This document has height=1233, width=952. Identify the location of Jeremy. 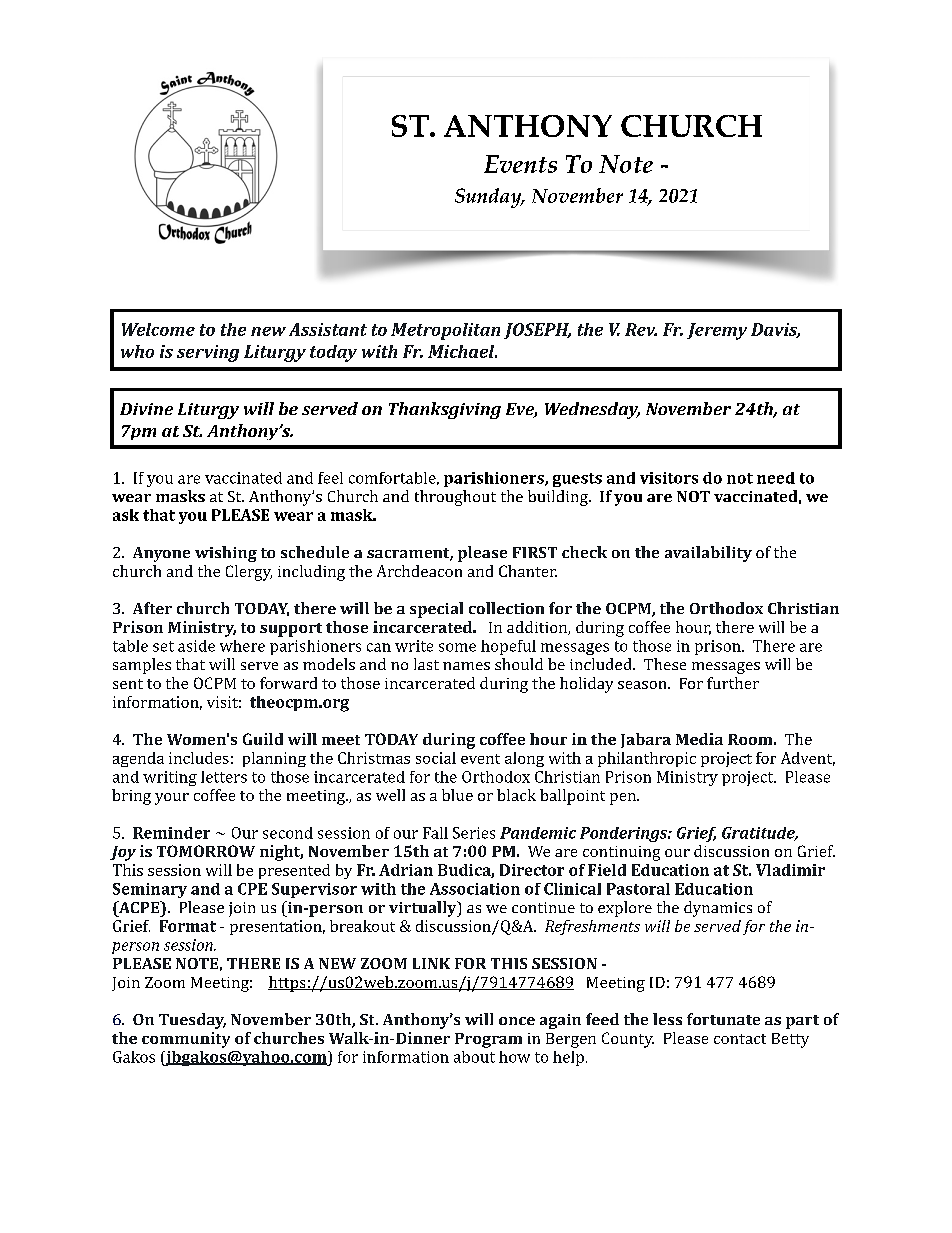
(717, 331).
